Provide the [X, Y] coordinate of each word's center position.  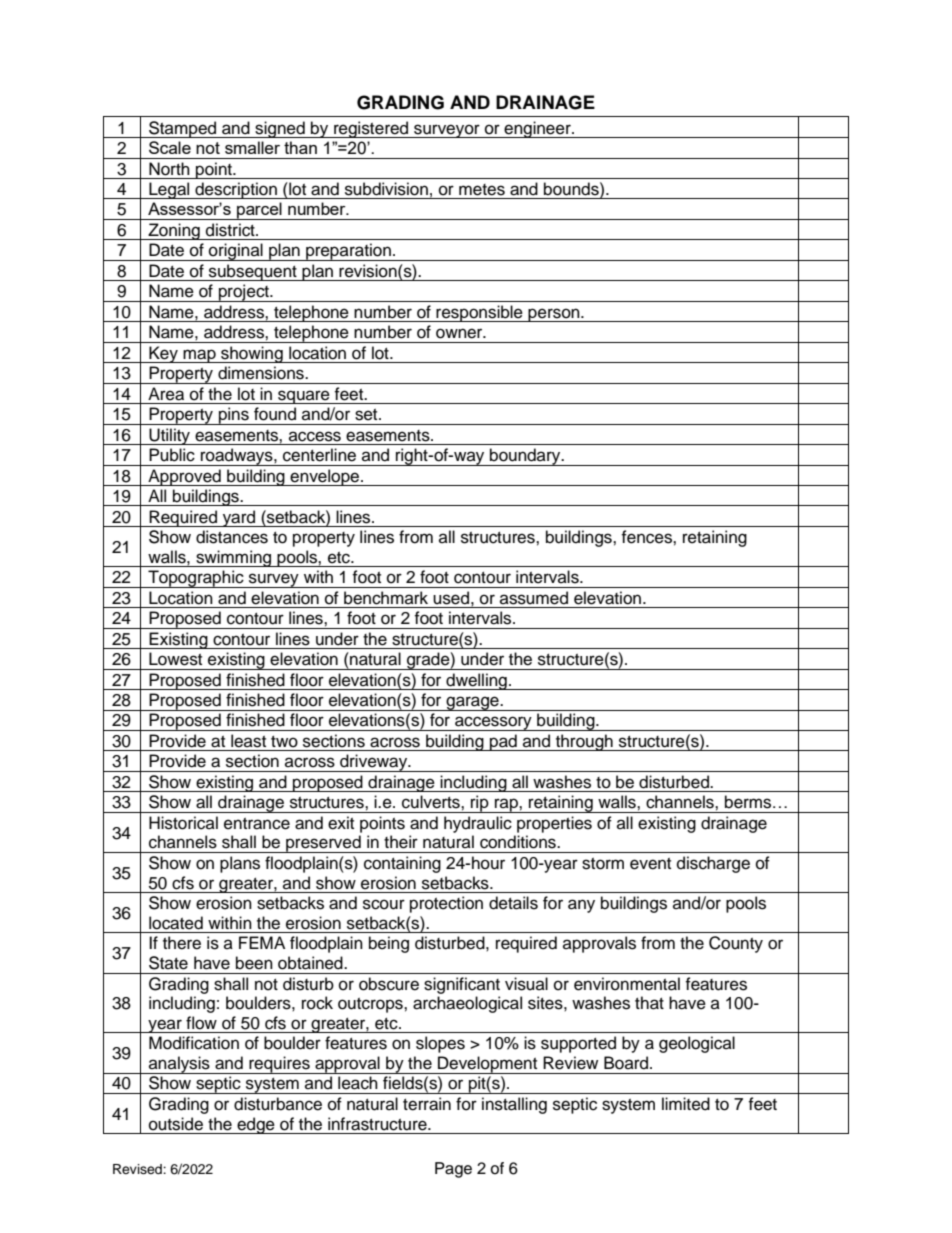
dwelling [476, 681]
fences [647, 537]
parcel [259, 211]
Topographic [196, 579]
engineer [538, 129]
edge [256, 1125]
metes [482, 190]
